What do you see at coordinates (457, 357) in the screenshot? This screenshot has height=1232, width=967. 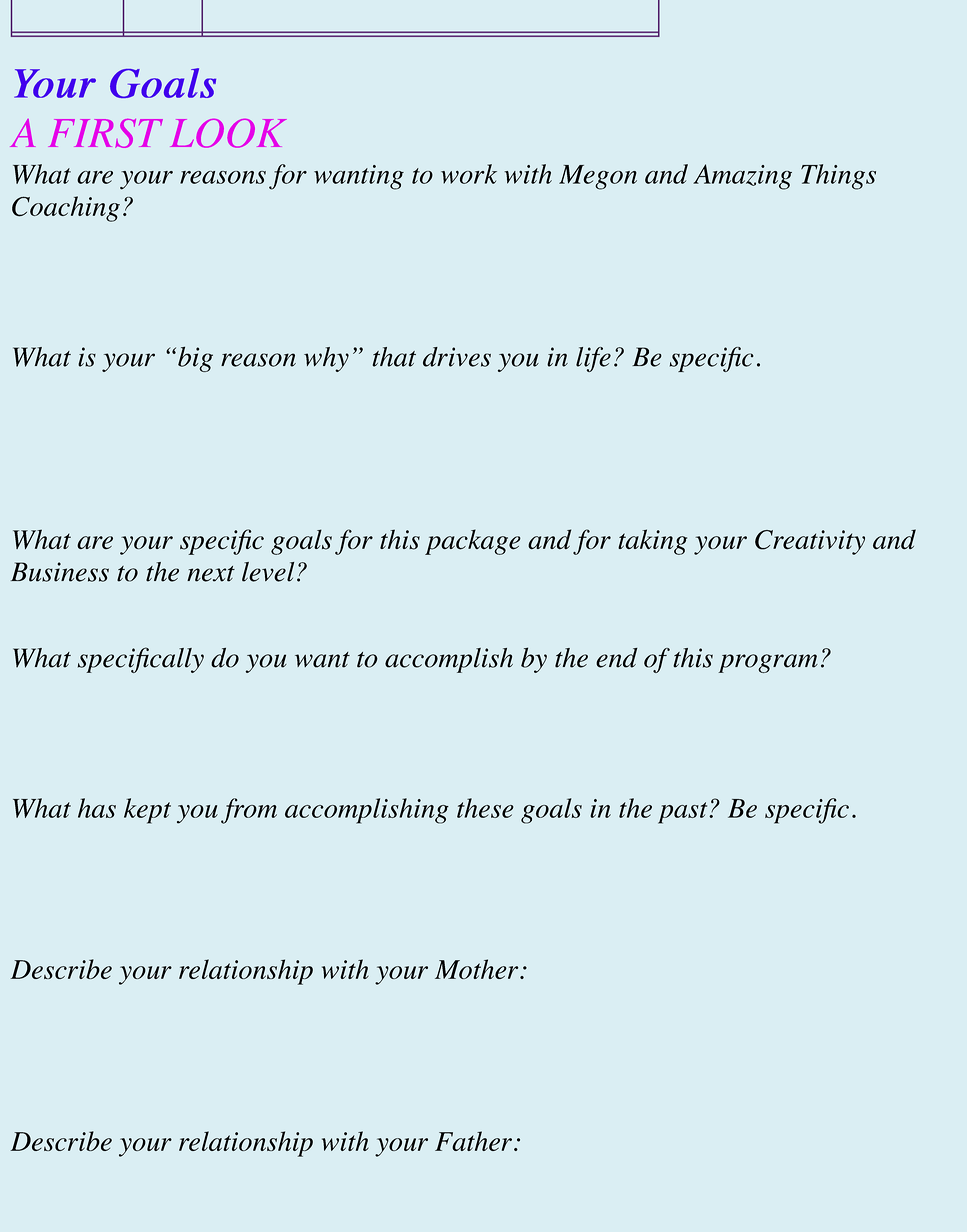 I see `drives` at bounding box center [457, 357].
